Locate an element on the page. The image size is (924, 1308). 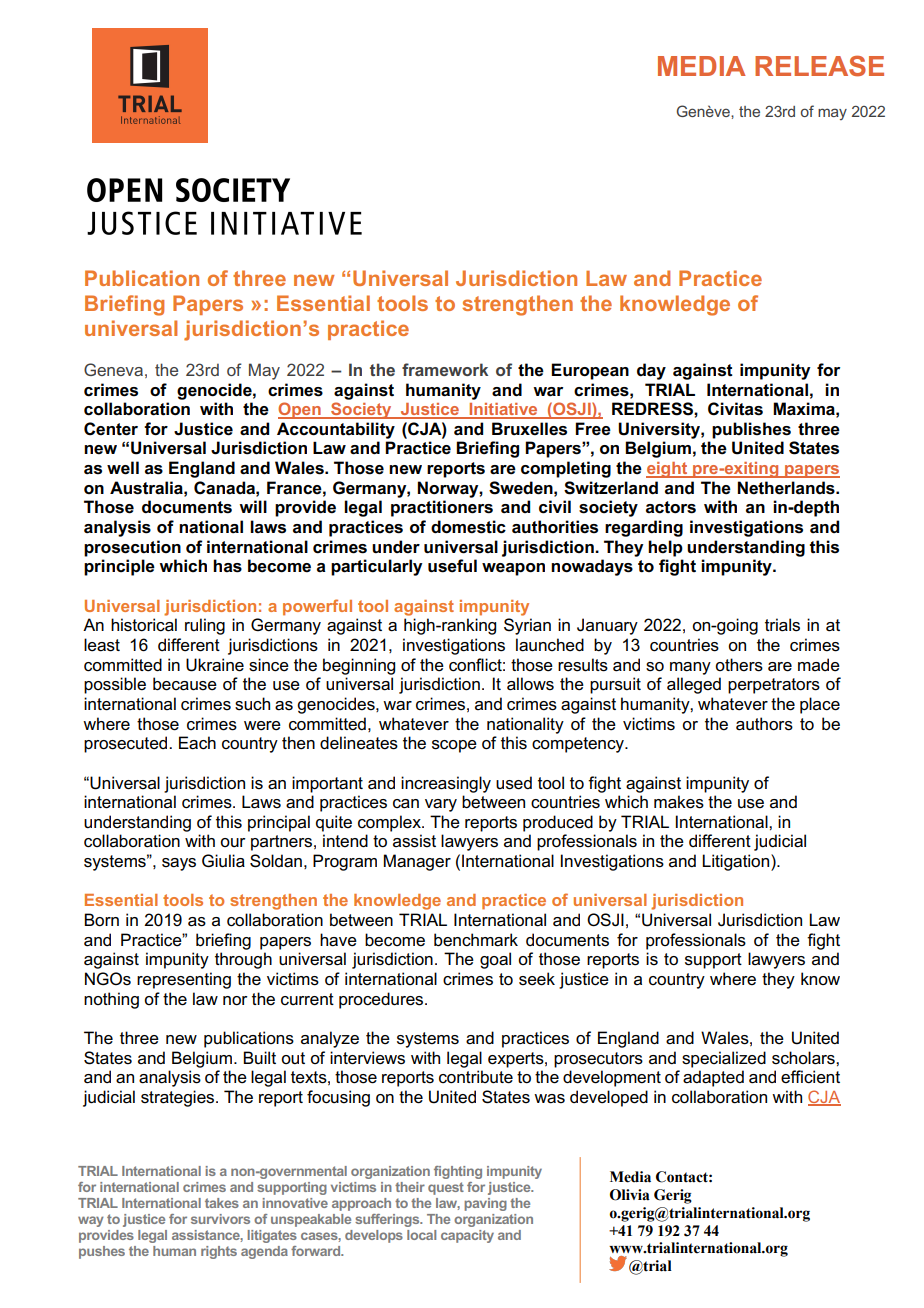
Ukraine is located at coordinates (215, 665).
